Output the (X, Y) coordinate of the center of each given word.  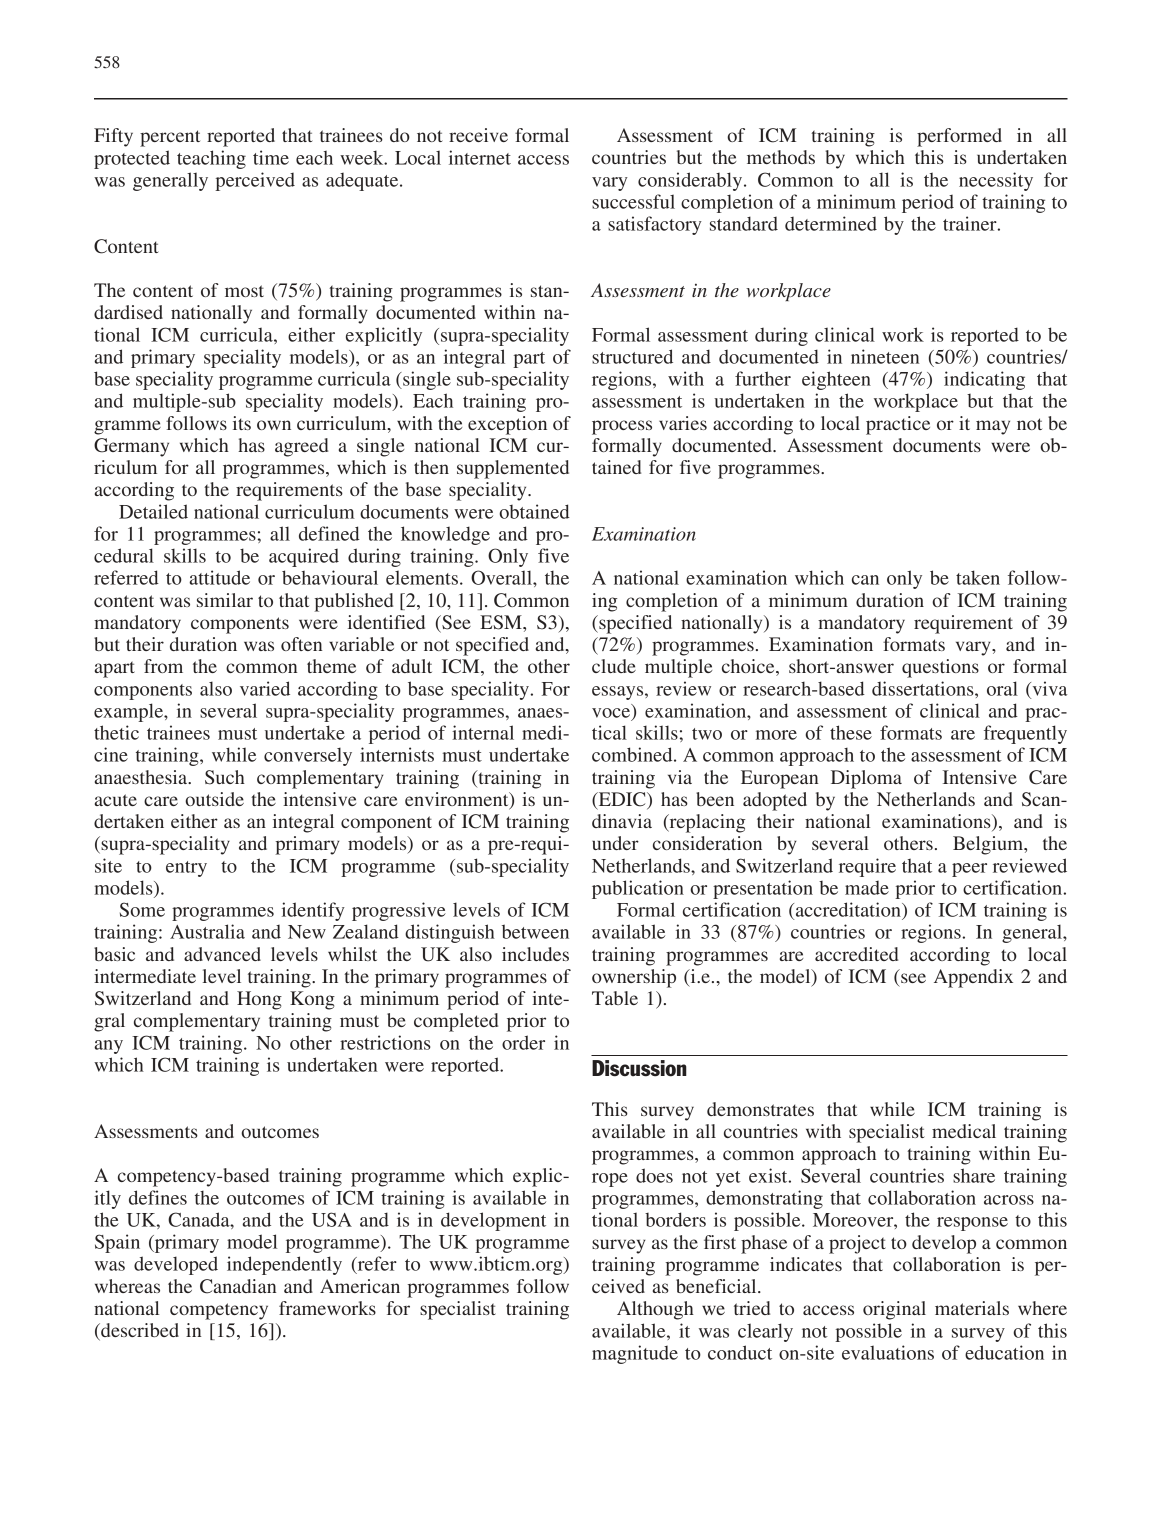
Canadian (238, 1286)
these (851, 732)
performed (959, 137)
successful (633, 201)
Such (225, 777)
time (271, 157)
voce (611, 713)
